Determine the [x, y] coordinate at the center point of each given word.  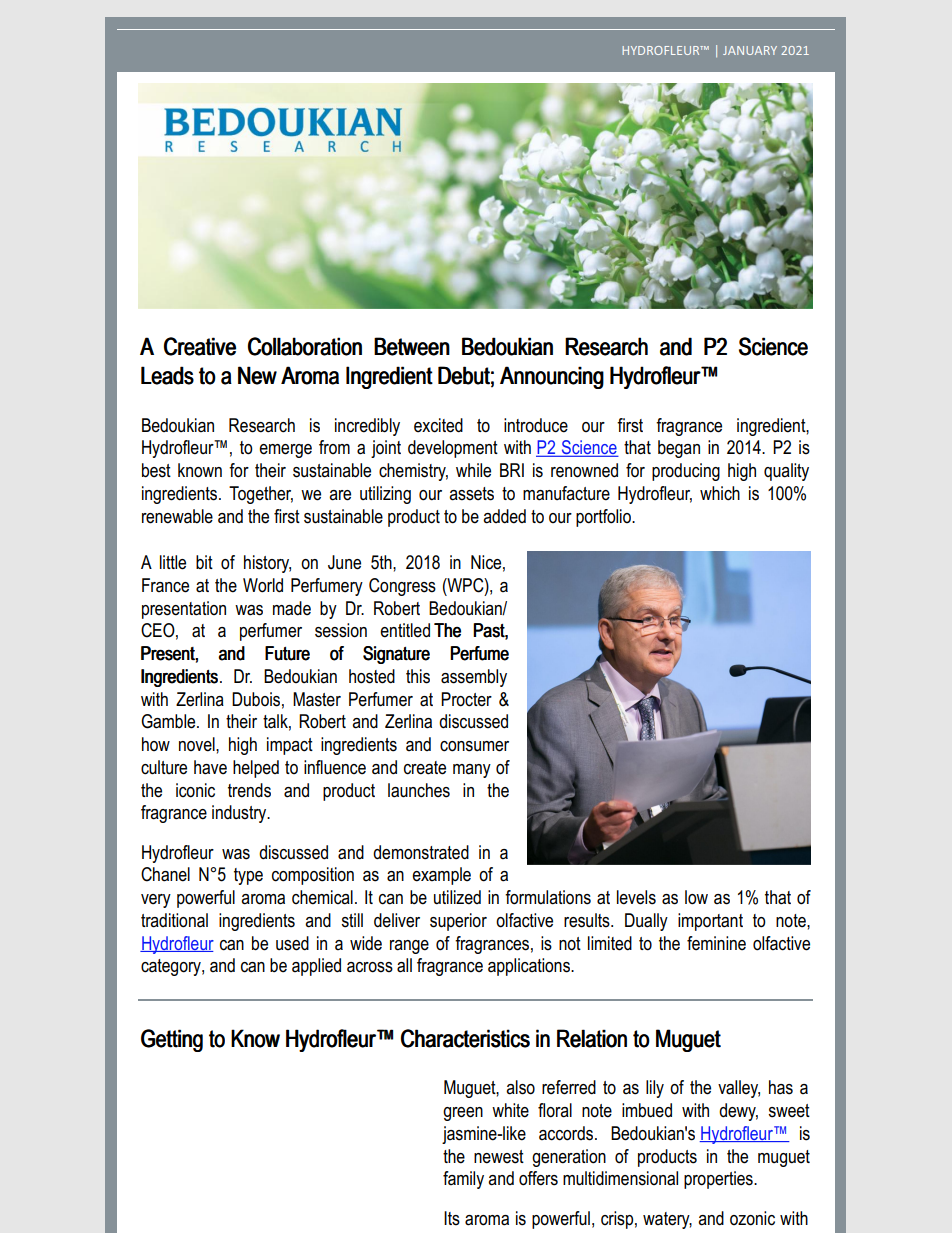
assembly [474, 678]
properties [719, 1180]
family [463, 1180]
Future [287, 653]
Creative [200, 346]
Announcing [552, 377]
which [720, 493]
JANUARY [750, 50]
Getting [172, 1040]
